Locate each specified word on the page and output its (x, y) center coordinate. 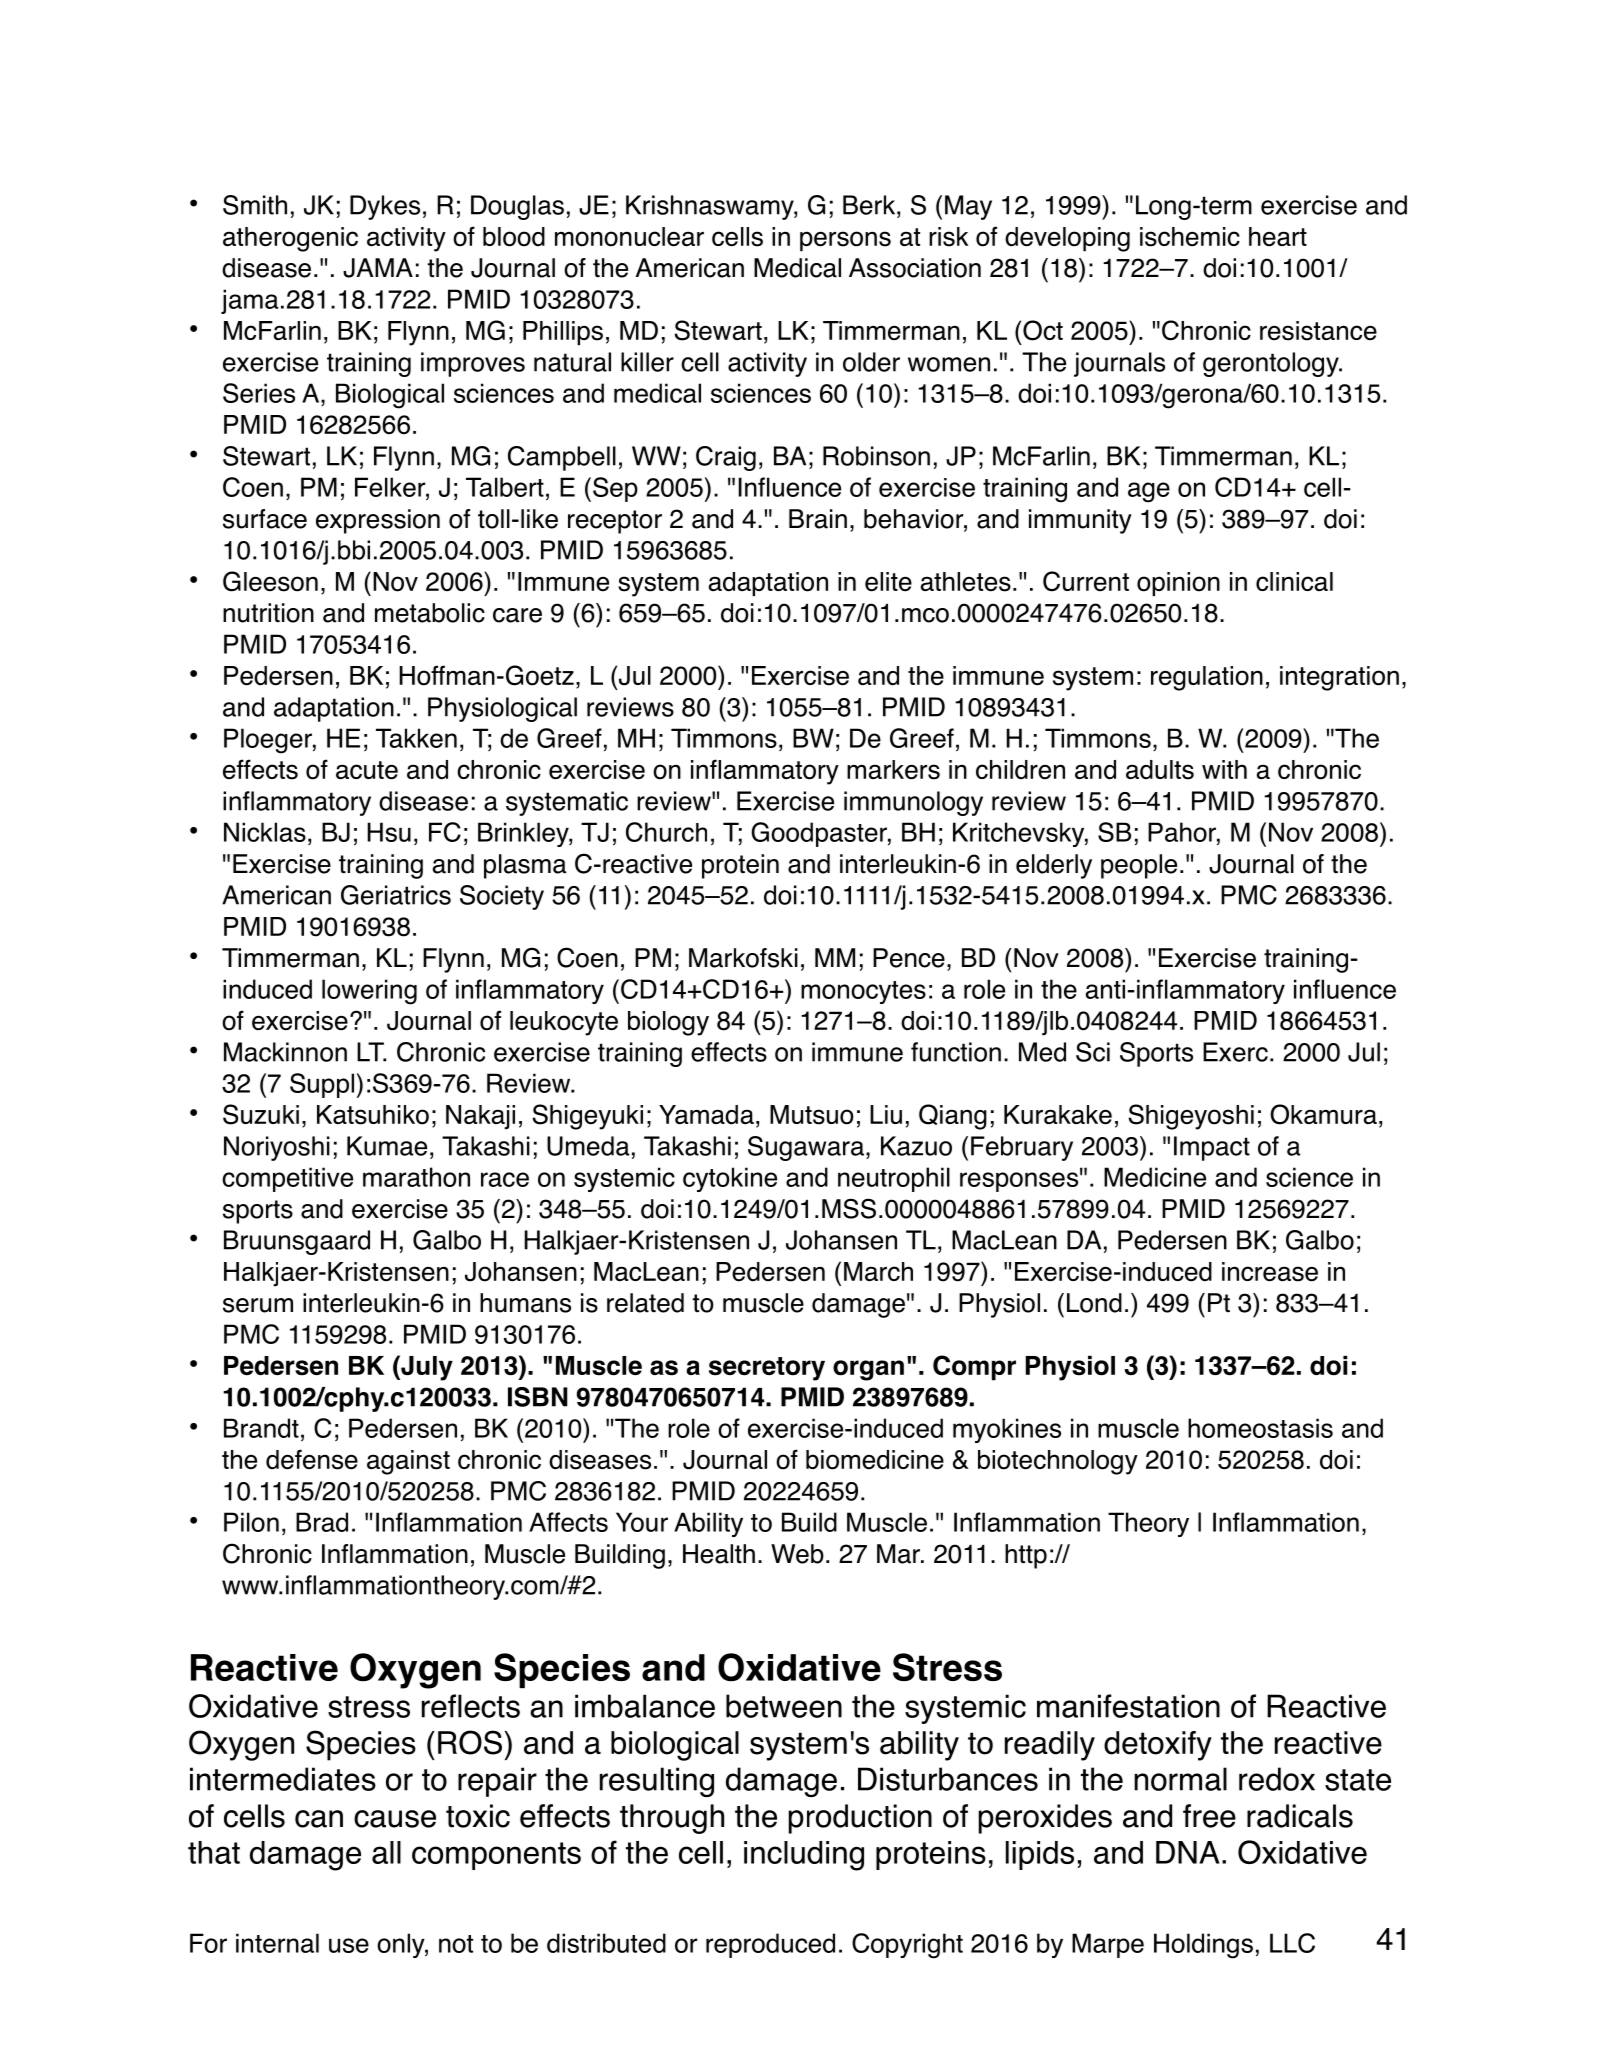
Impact (1212, 1148)
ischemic (1190, 237)
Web (797, 1554)
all (386, 1852)
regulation (1207, 678)
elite (888, 582)
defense (312, 1459)
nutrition (268, 613)
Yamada (706, 1115)
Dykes (385, 207)
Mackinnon (285, 1052)
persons (845, 241)
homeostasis (1260, 1428)
